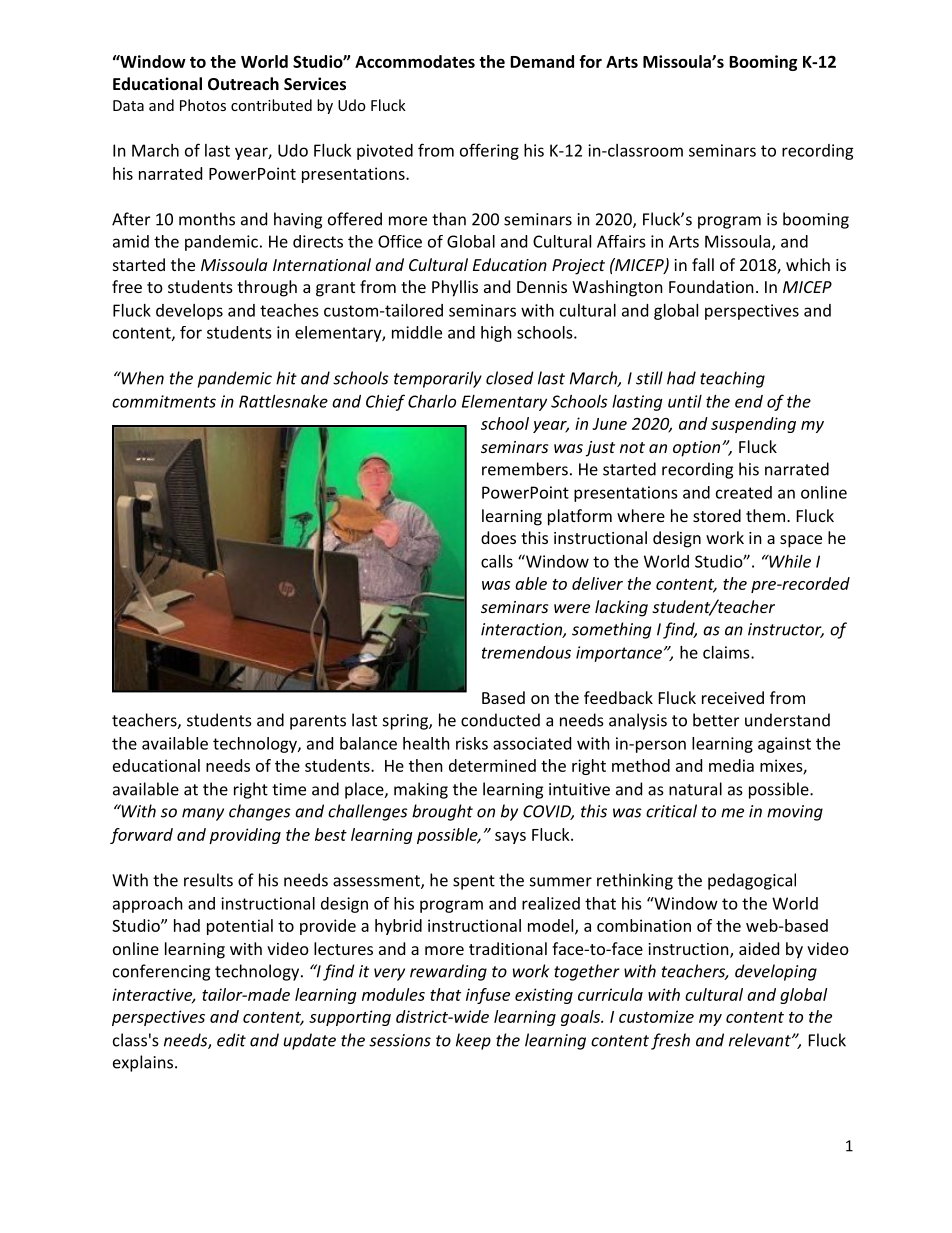 This image has width=952, height=1233. What do you see at coordinates (695, 789) in the image?
I see `natural` at bounding box center [695, 789].
